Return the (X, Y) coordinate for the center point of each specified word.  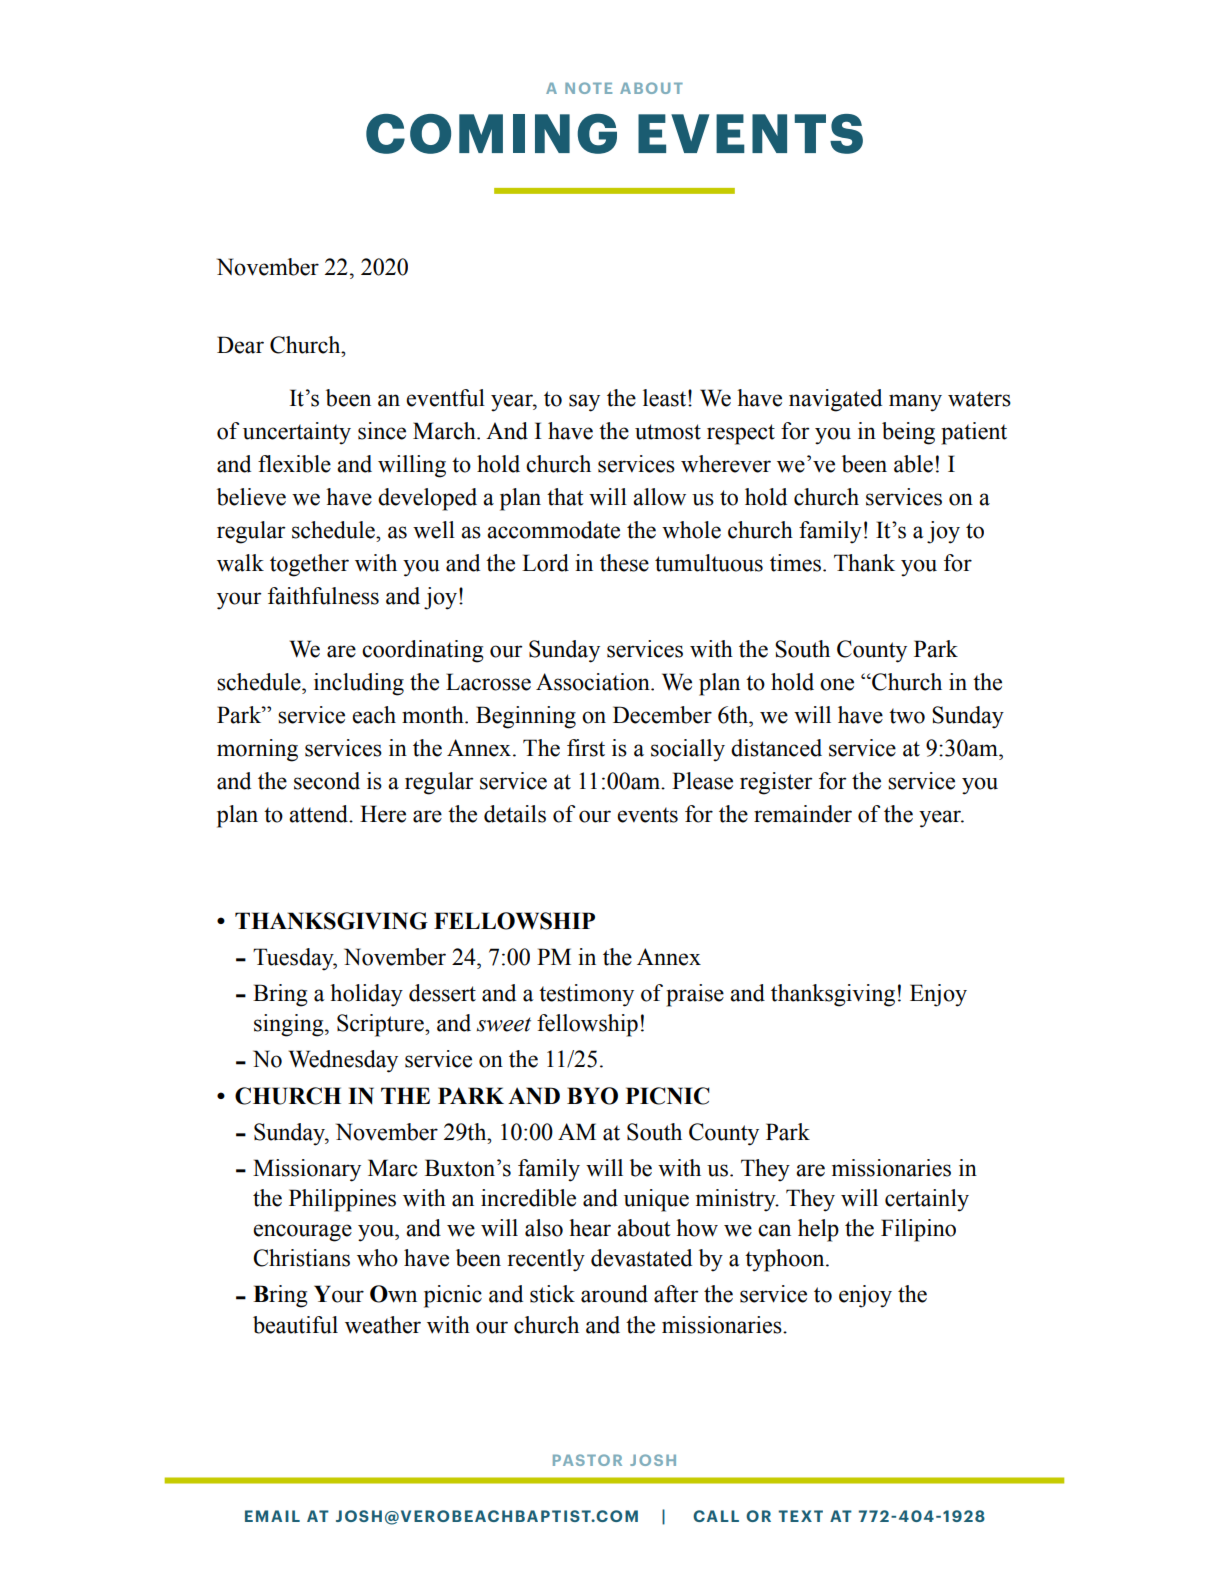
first (586, 748)
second (327, 781)
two (907, 716)
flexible (294, 464)
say (584, 403)
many (915, 403)
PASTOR (587, 1460)
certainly (927, 1200)
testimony (586, 995)
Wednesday (343, 1061)
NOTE (588, 88)
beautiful (295, 1325)
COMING (491, 134)
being (908, 433)
